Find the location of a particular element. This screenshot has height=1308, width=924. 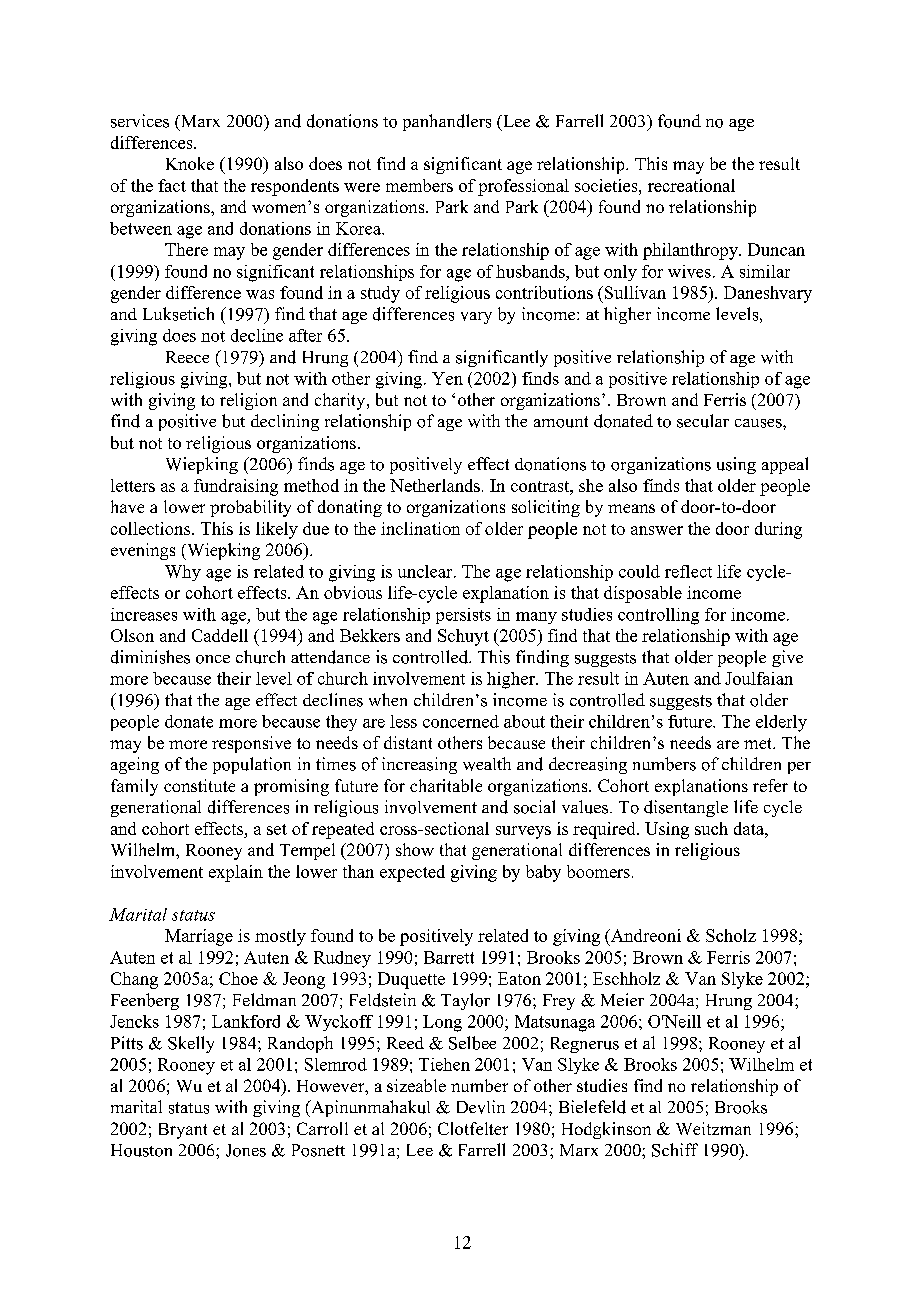

fact is located at coordinates (172, 185).
